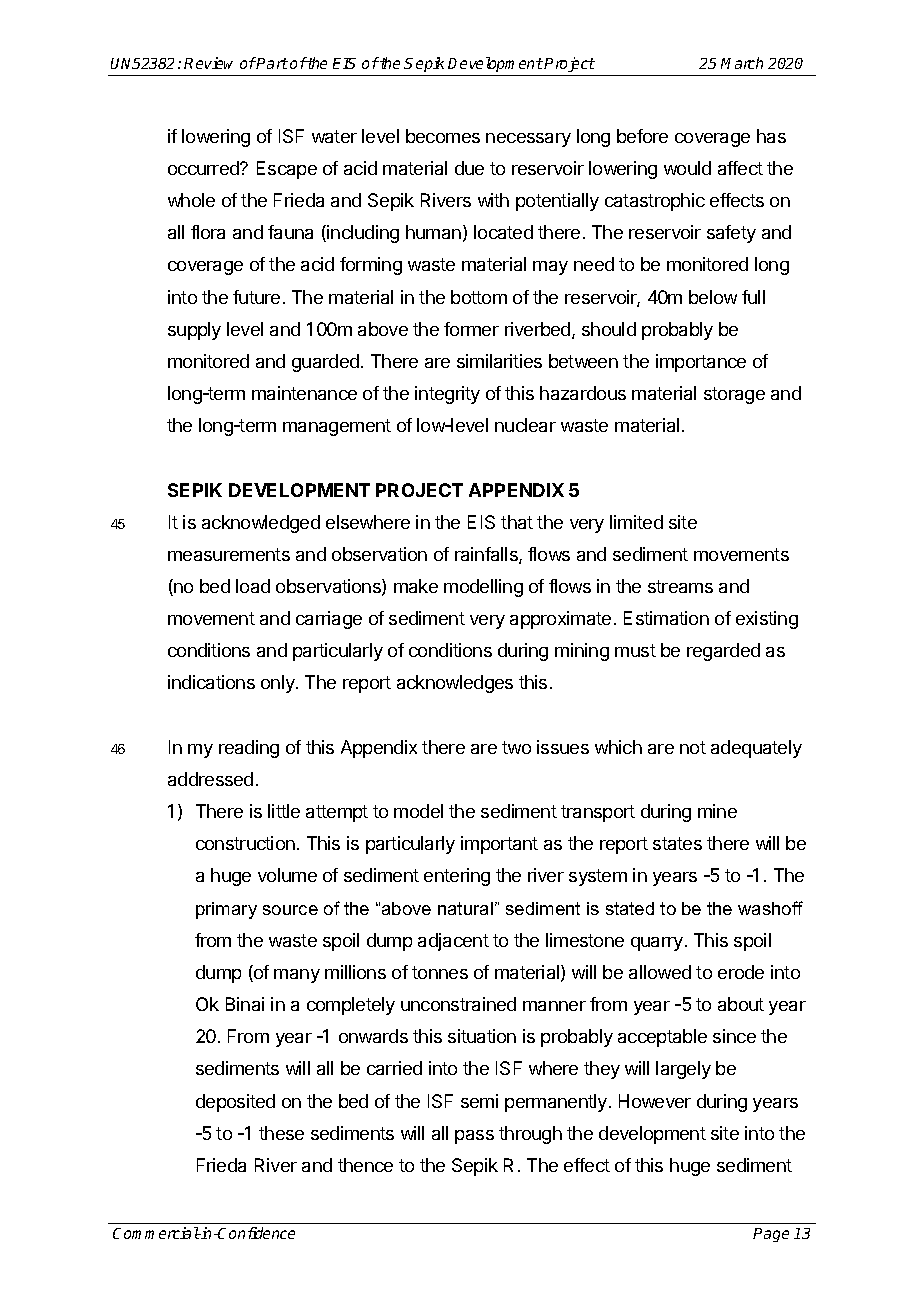 This screenshot has height=1308, width=924. What do you see at coordinates (723, 652) in the screenshot?
I see `regarded` at bounding box center [723, 652].
